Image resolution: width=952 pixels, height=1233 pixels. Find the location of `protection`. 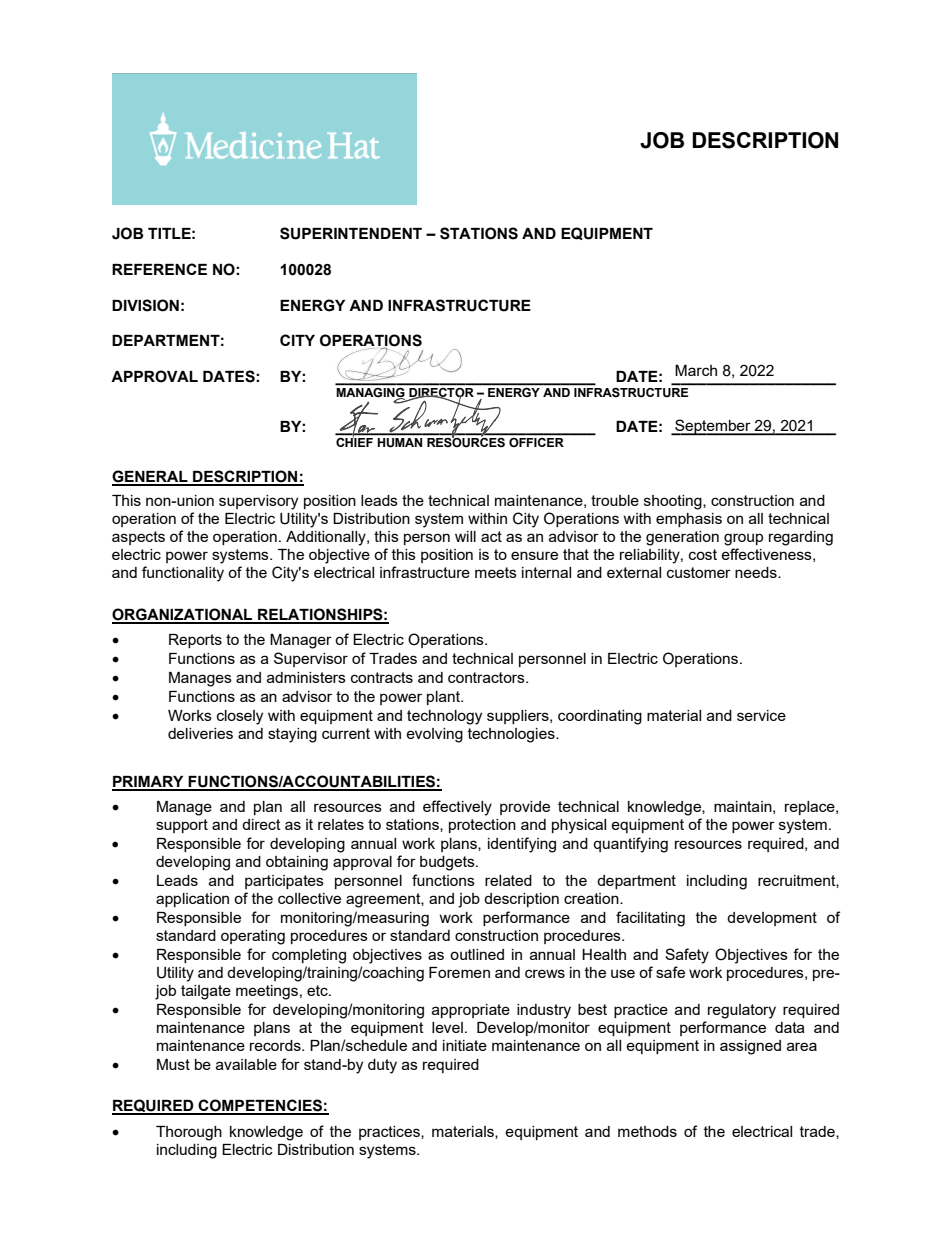

protection is located at coordinates (482, 826).
